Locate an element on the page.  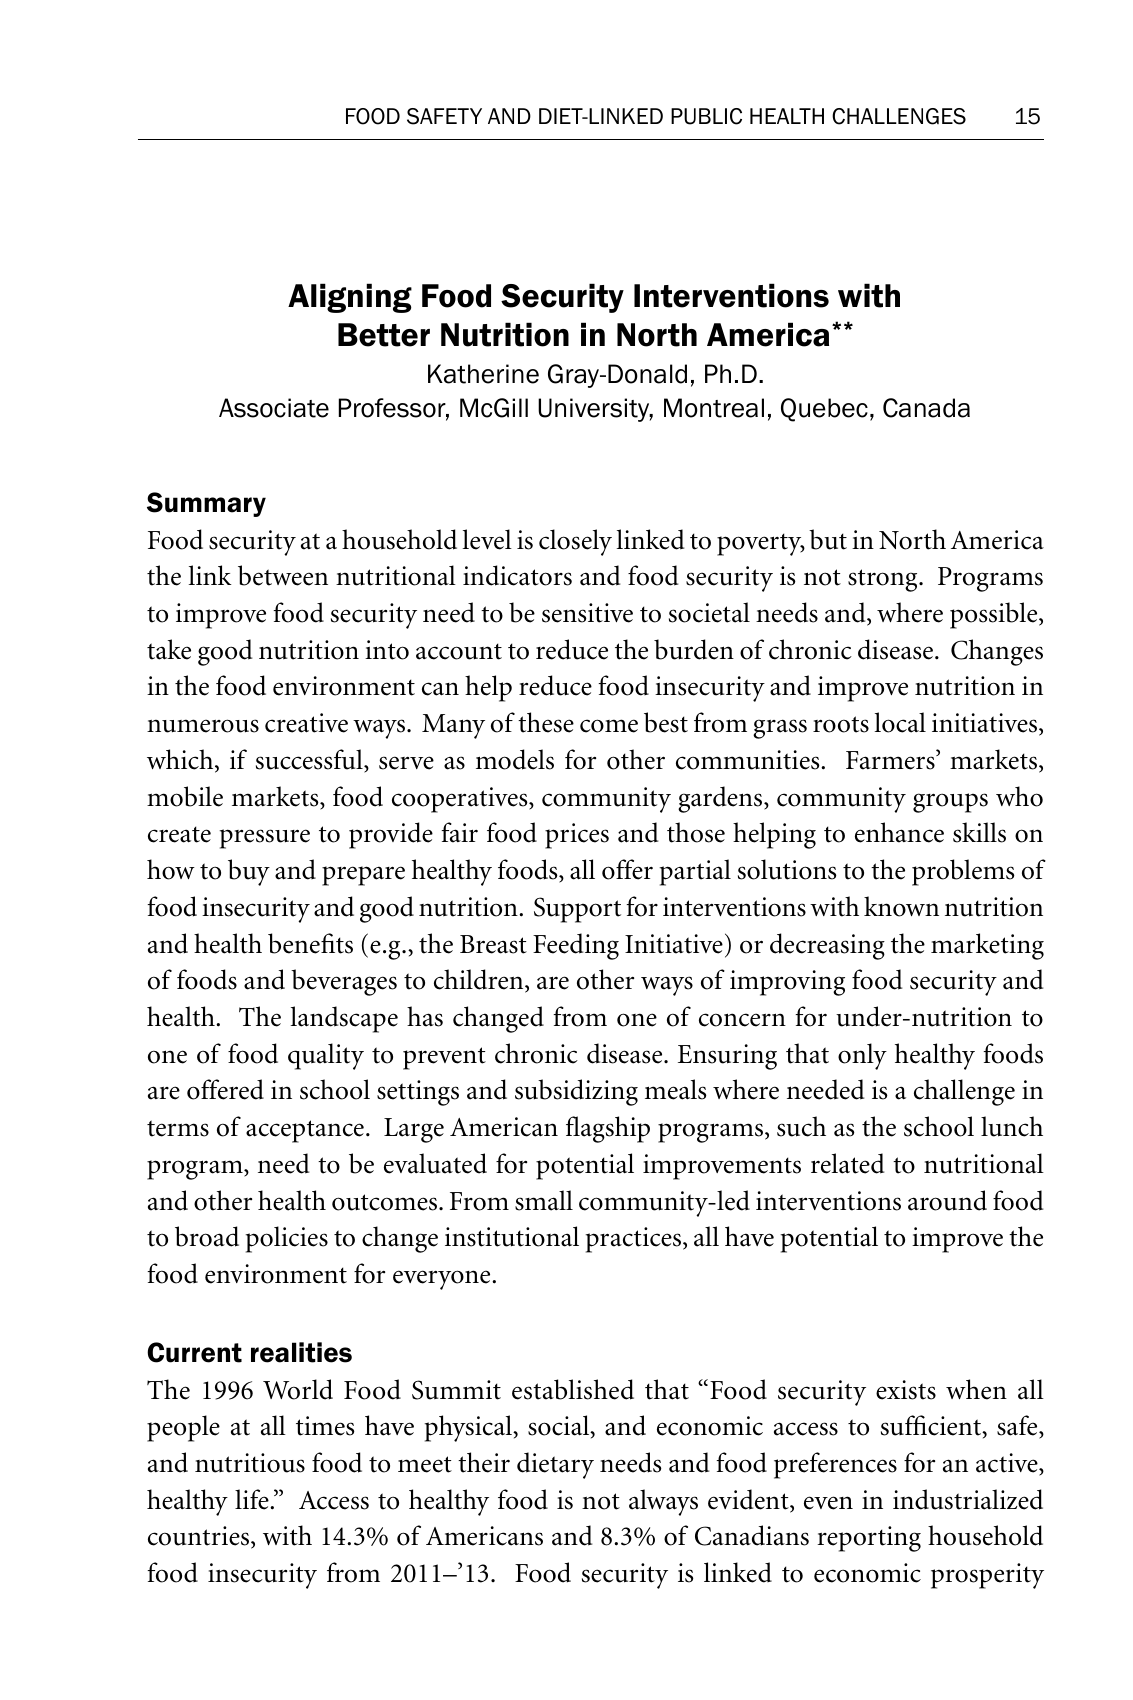
pressure is located at coordinates (264, 839).
